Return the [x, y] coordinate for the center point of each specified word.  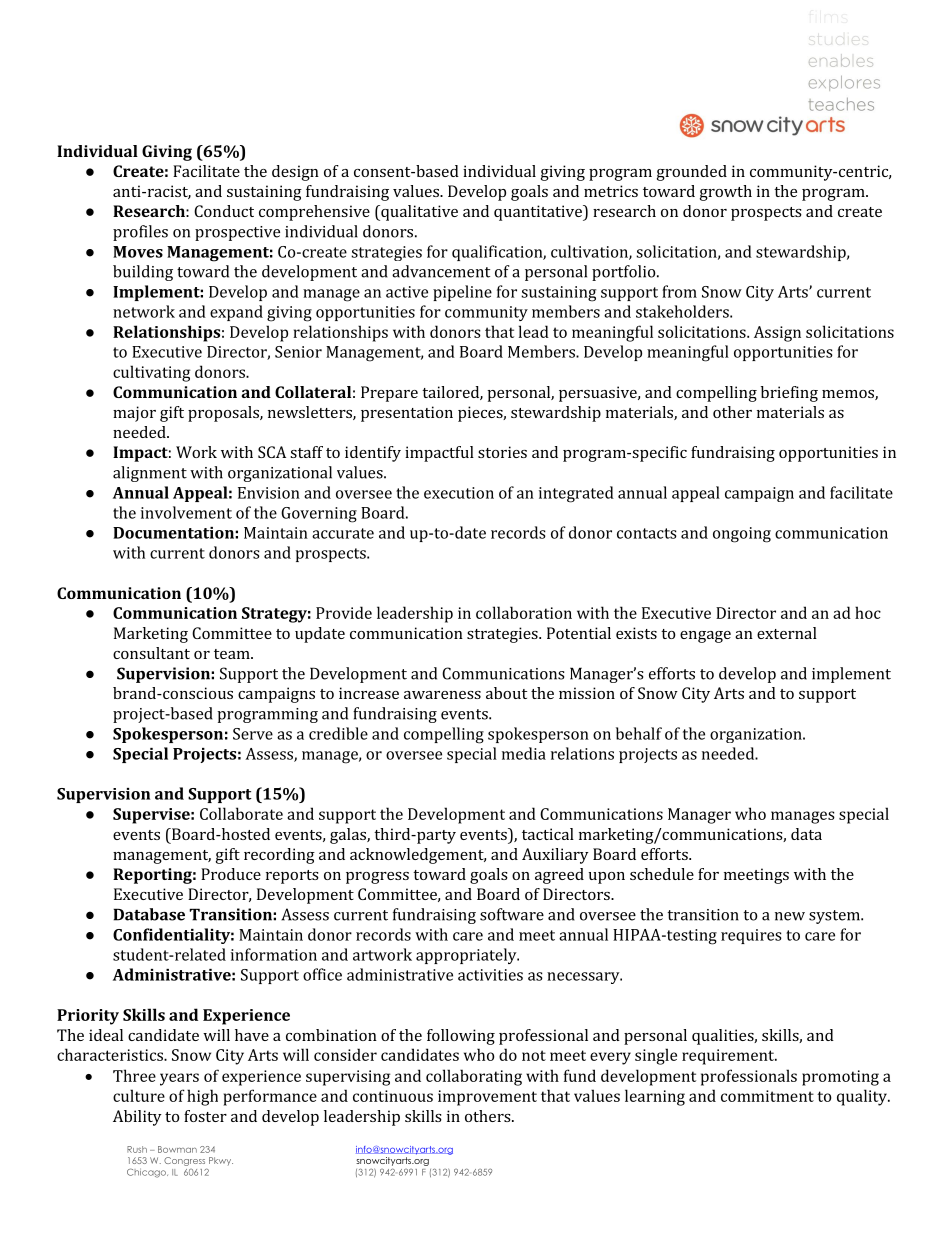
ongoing [742, 535]
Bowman [177, 1149]
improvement [487, 1098]
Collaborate [241, 813]
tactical [548, 834]
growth [726, 193]
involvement [186, 512]
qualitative [418, 213]
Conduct [224, 211]
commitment [767, 1096]
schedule [662, 874]
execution [459, 493]
